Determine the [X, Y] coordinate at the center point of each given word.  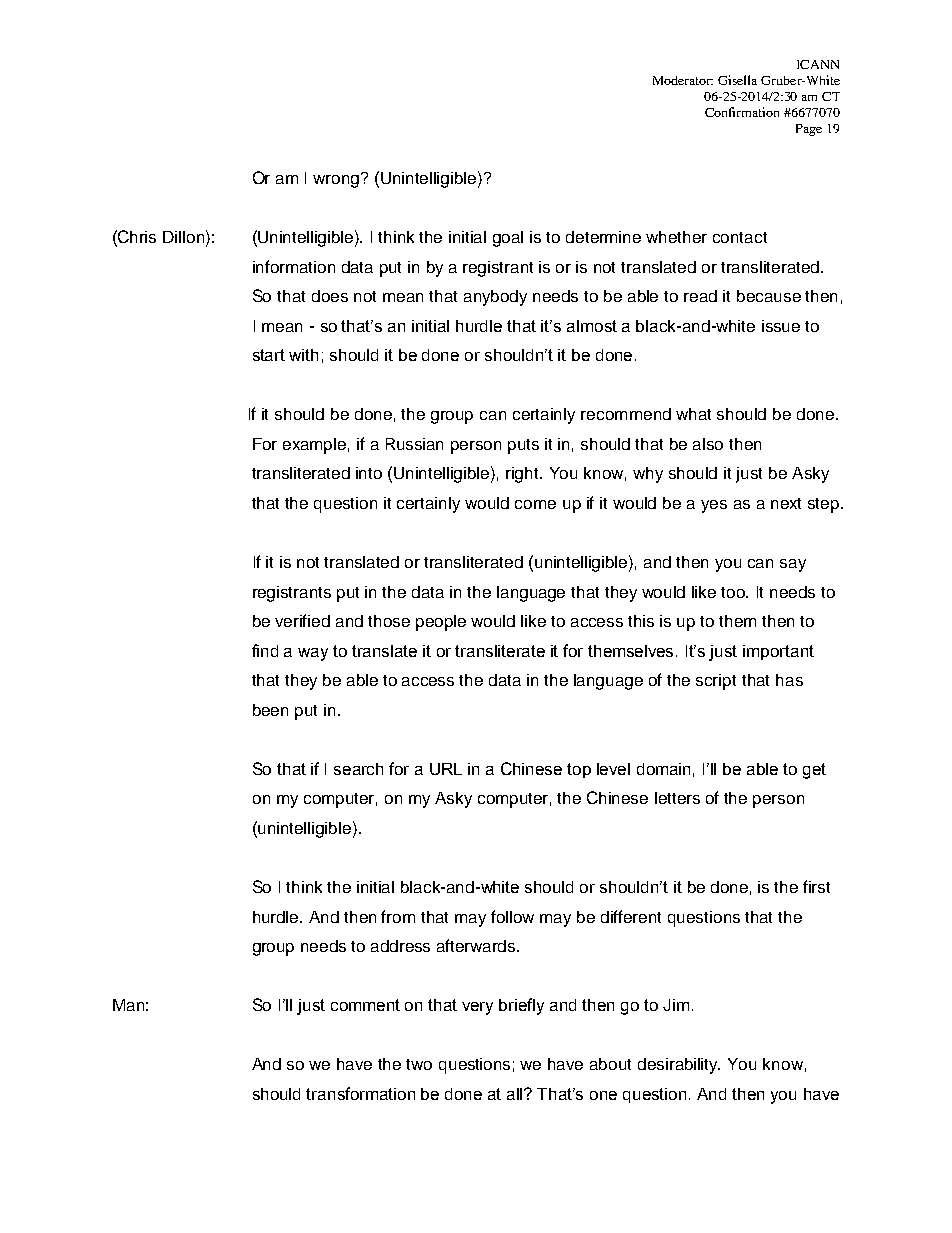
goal [508, 239]
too [734, 592]
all [516, 1094]
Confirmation [742, 112]
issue [781, 326]
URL [446, 769]
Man [128, 1005]
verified [302, 620]
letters [677, 798]
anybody [495, 298]
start [269, 355]
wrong [337, 180]
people [441, 623]
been [270, 710]
